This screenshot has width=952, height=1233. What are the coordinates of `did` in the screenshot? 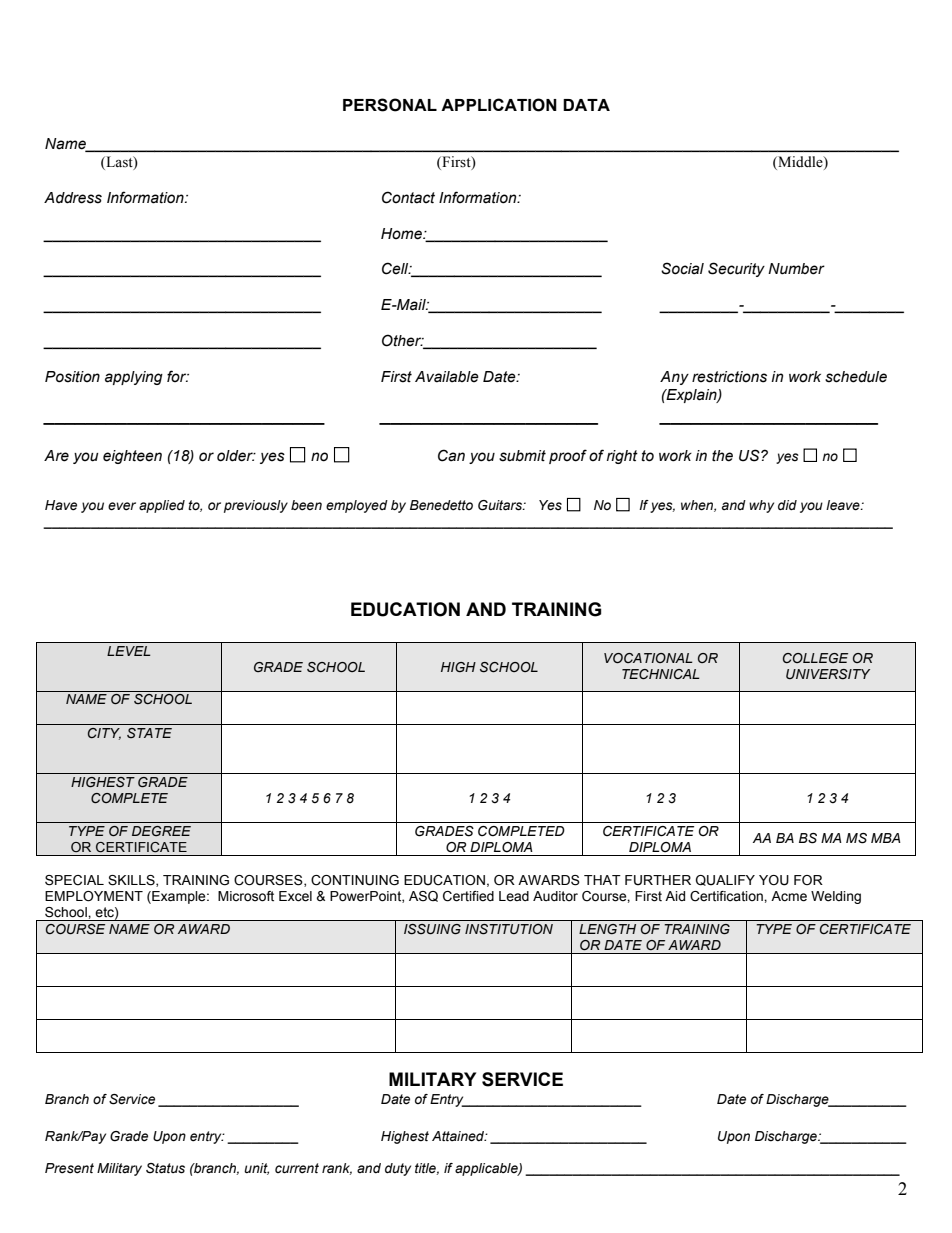 It's located at (787, 505).
